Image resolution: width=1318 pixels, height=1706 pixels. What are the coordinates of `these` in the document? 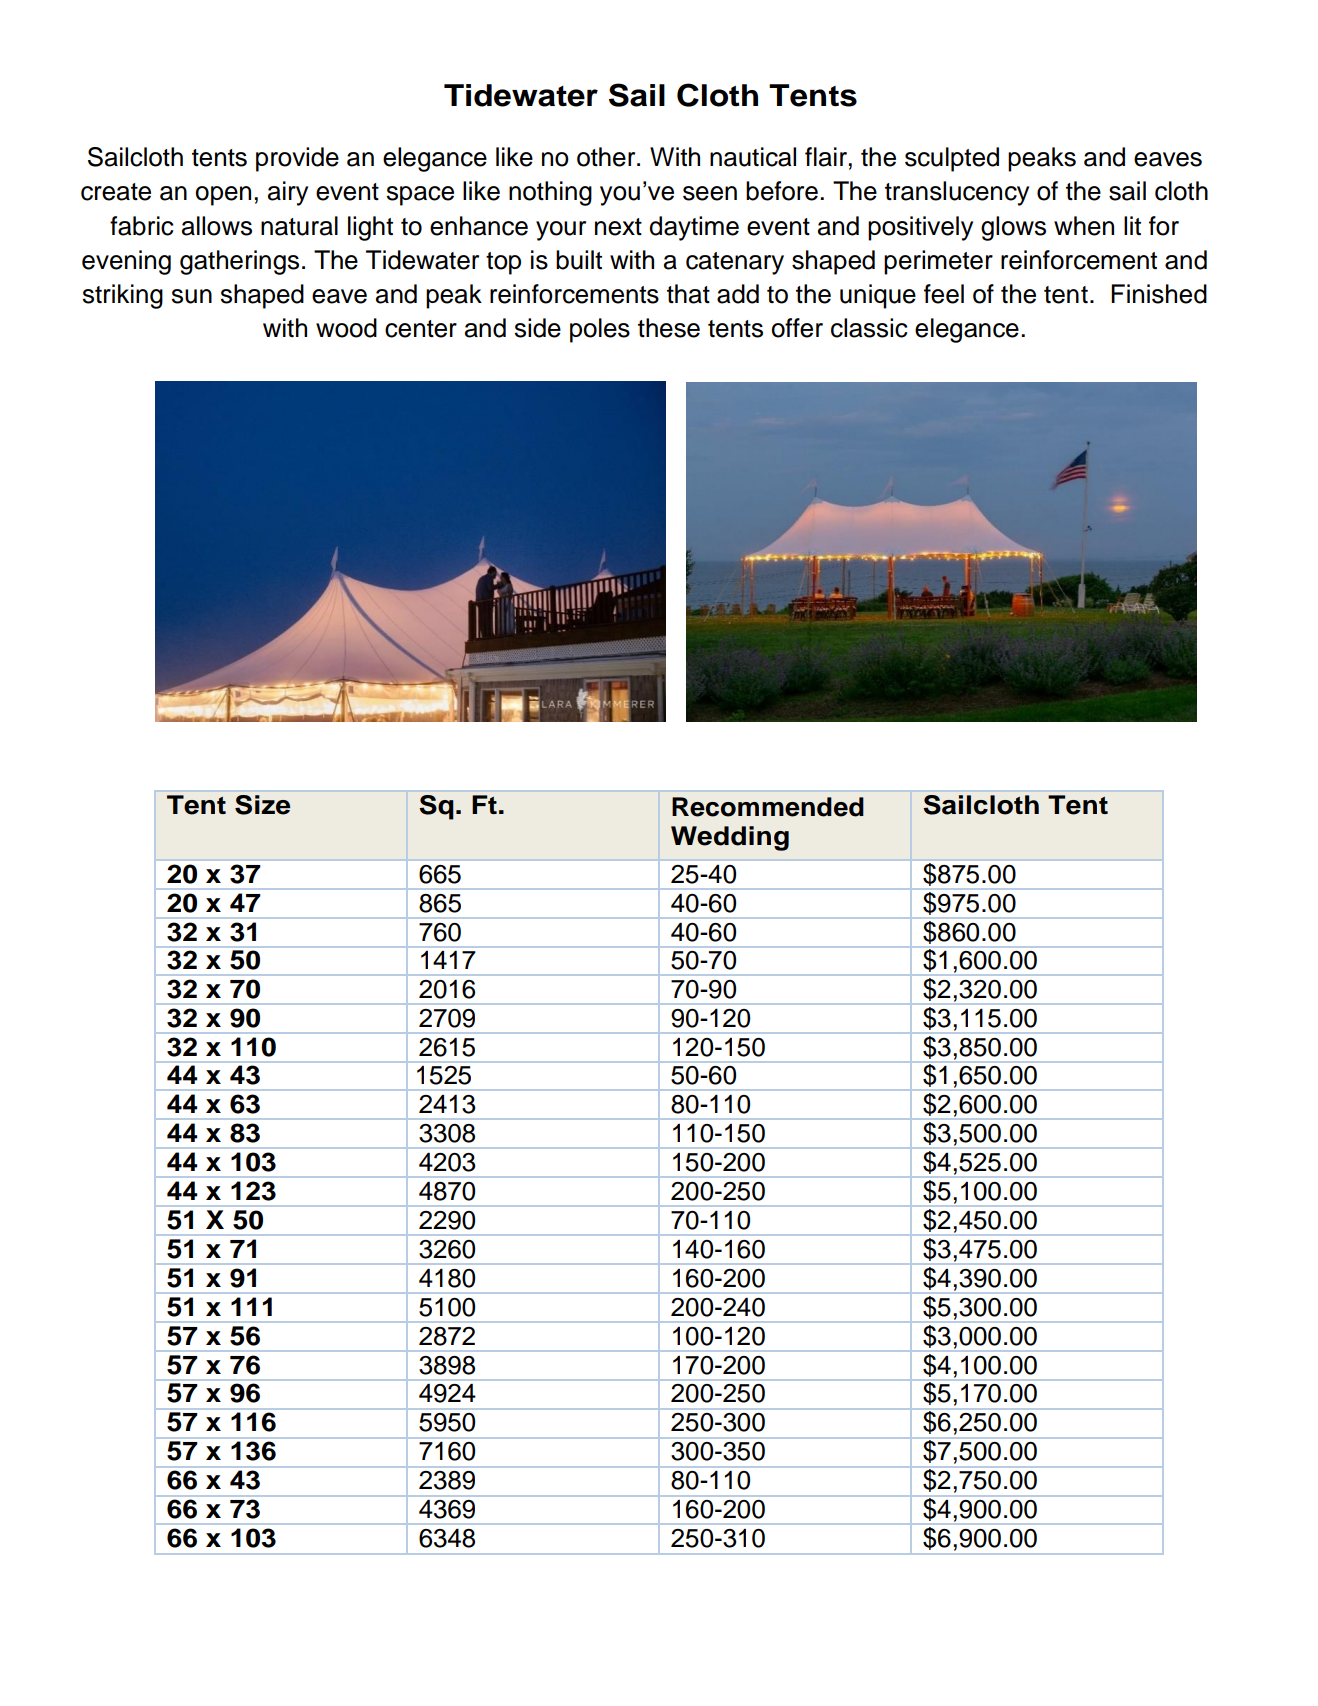 It's located at (669, 328).
